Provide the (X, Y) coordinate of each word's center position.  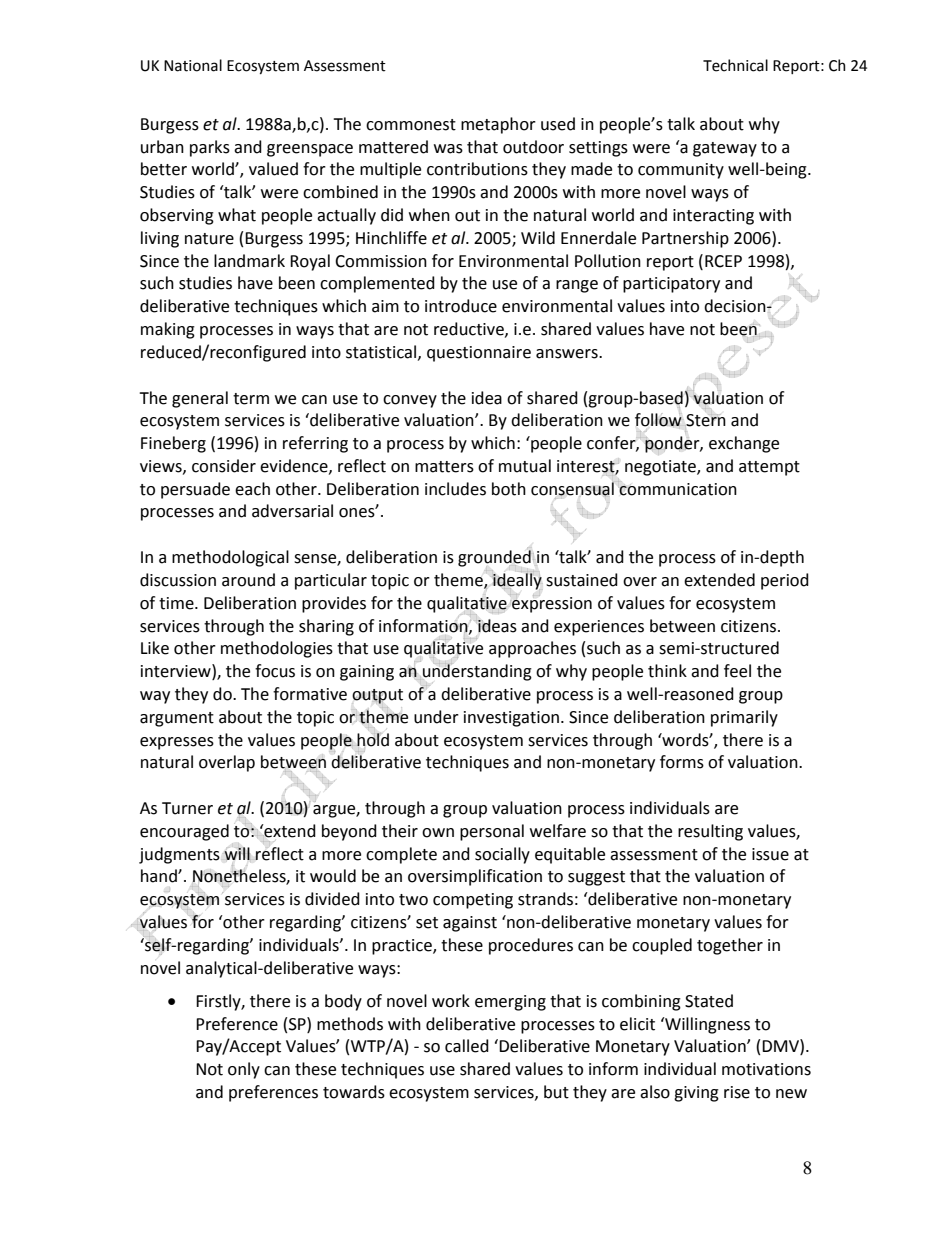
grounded (494, 558)
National (193, 65)
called (467, 1046)
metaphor (498, 125)
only (244, 1070)
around (248, 580)
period (785, 581)
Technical (735, 65)
